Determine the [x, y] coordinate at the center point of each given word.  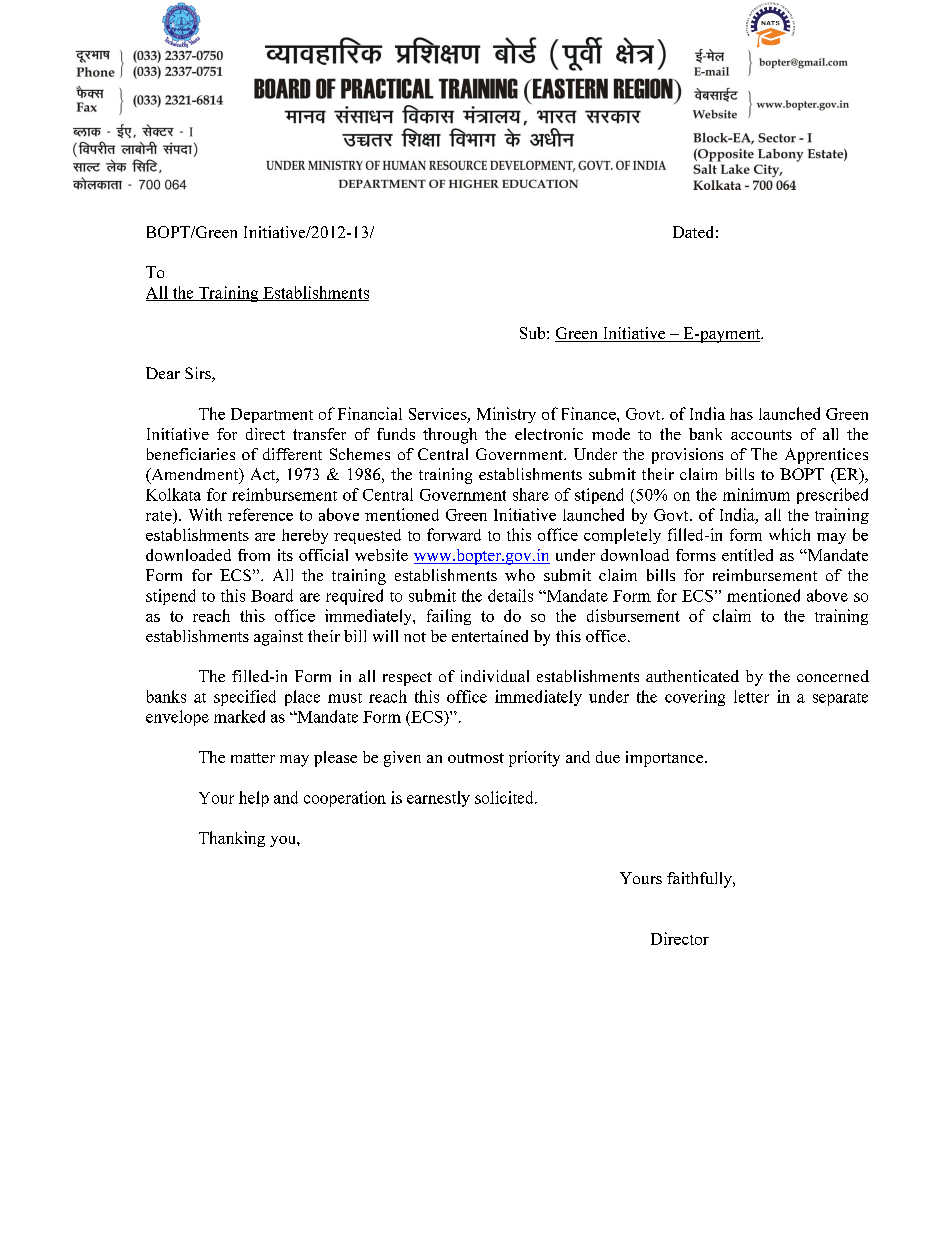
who [520, 575]
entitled [747, 555]
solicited [505, 797]
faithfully [700, 880]
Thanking [232, 839]
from [254, 555]
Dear [163, 373]
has [741, 414]
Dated [693, 232]
